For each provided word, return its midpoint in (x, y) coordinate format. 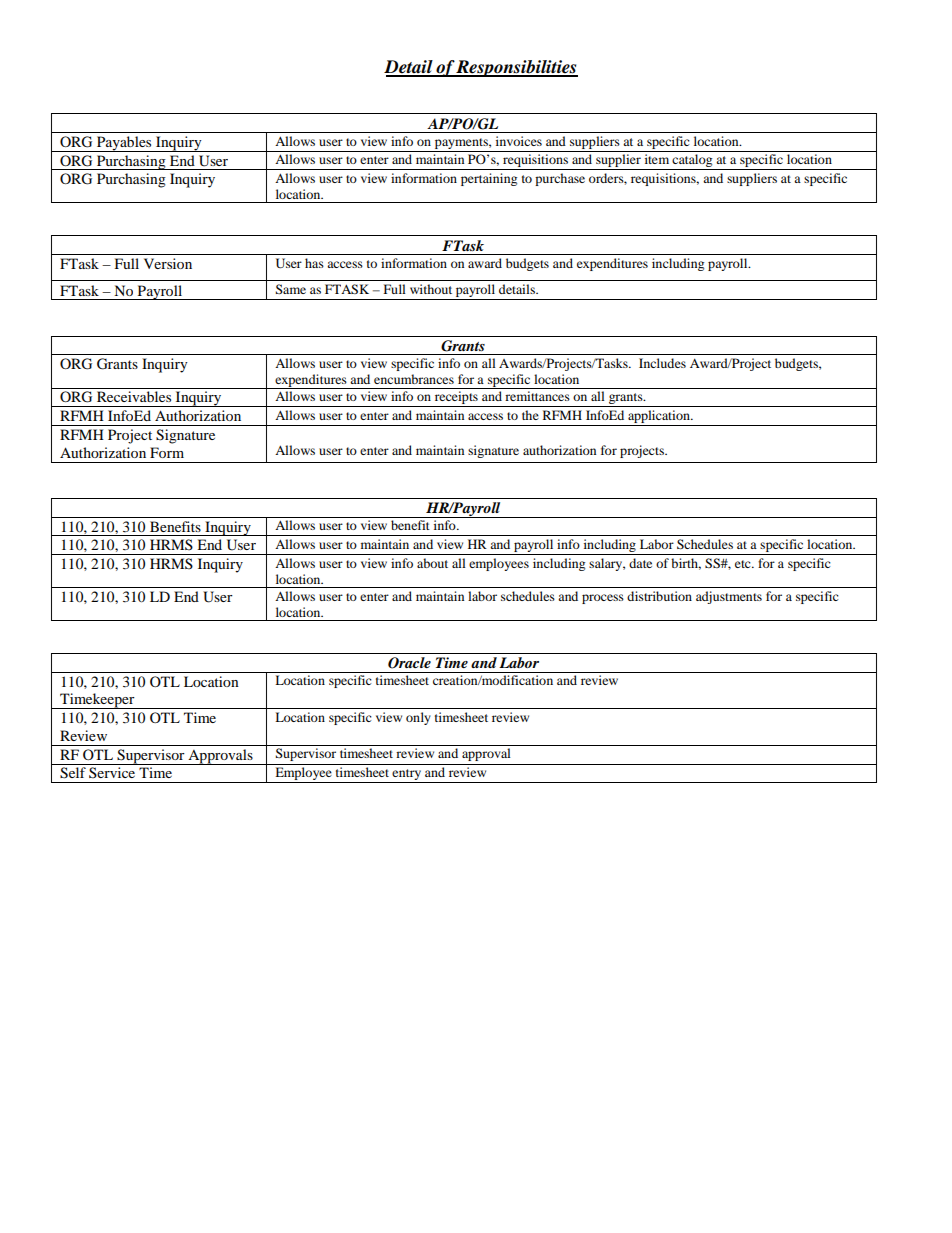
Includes (662, 363)
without (431, 289)
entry (407, 776)
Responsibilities (516, 68)
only (418, 718)
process (603, 599)
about (432, 563)
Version (168, 263)
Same (291, 289)
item (657, 159)
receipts (456, 399)
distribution (659, 596)
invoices (519, 141)
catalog (693, 162)
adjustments (729, 597)
